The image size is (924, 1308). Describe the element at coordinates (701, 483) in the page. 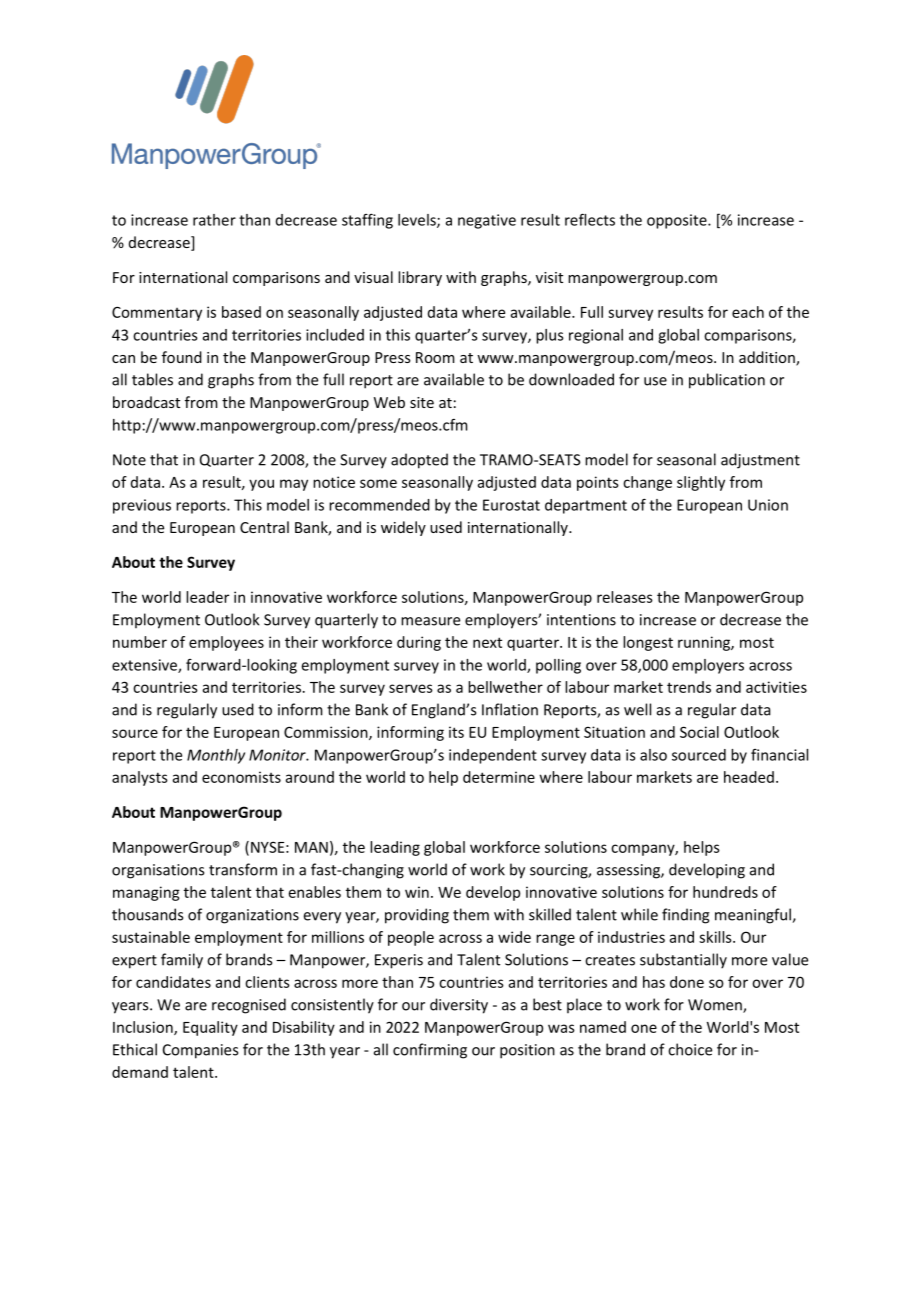

I see `slightly` at that location.
